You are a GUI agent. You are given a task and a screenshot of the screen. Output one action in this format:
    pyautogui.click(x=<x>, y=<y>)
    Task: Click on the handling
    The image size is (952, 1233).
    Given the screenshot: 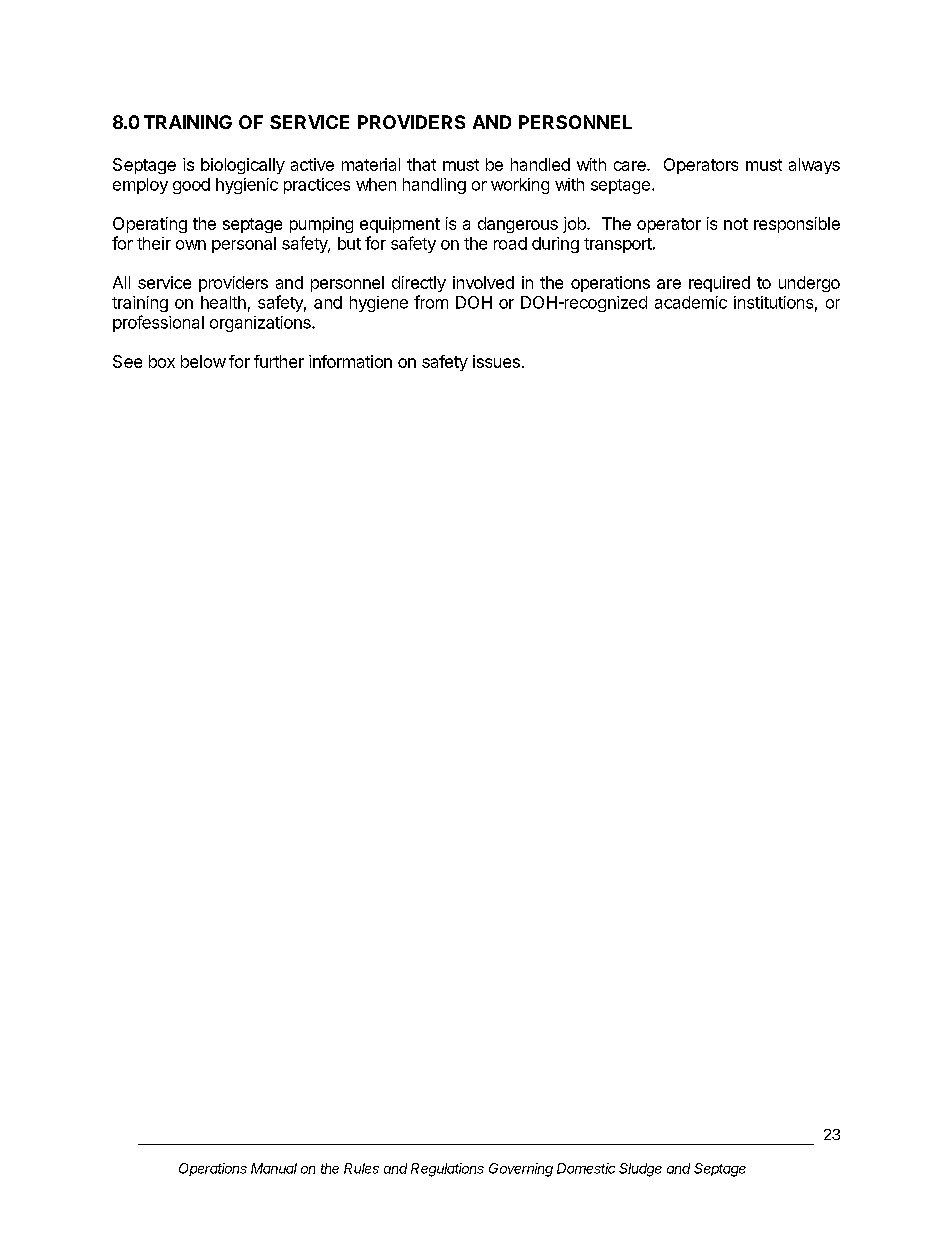 What is the action you would take?
    pyautogui.click(x=434, y=186)
